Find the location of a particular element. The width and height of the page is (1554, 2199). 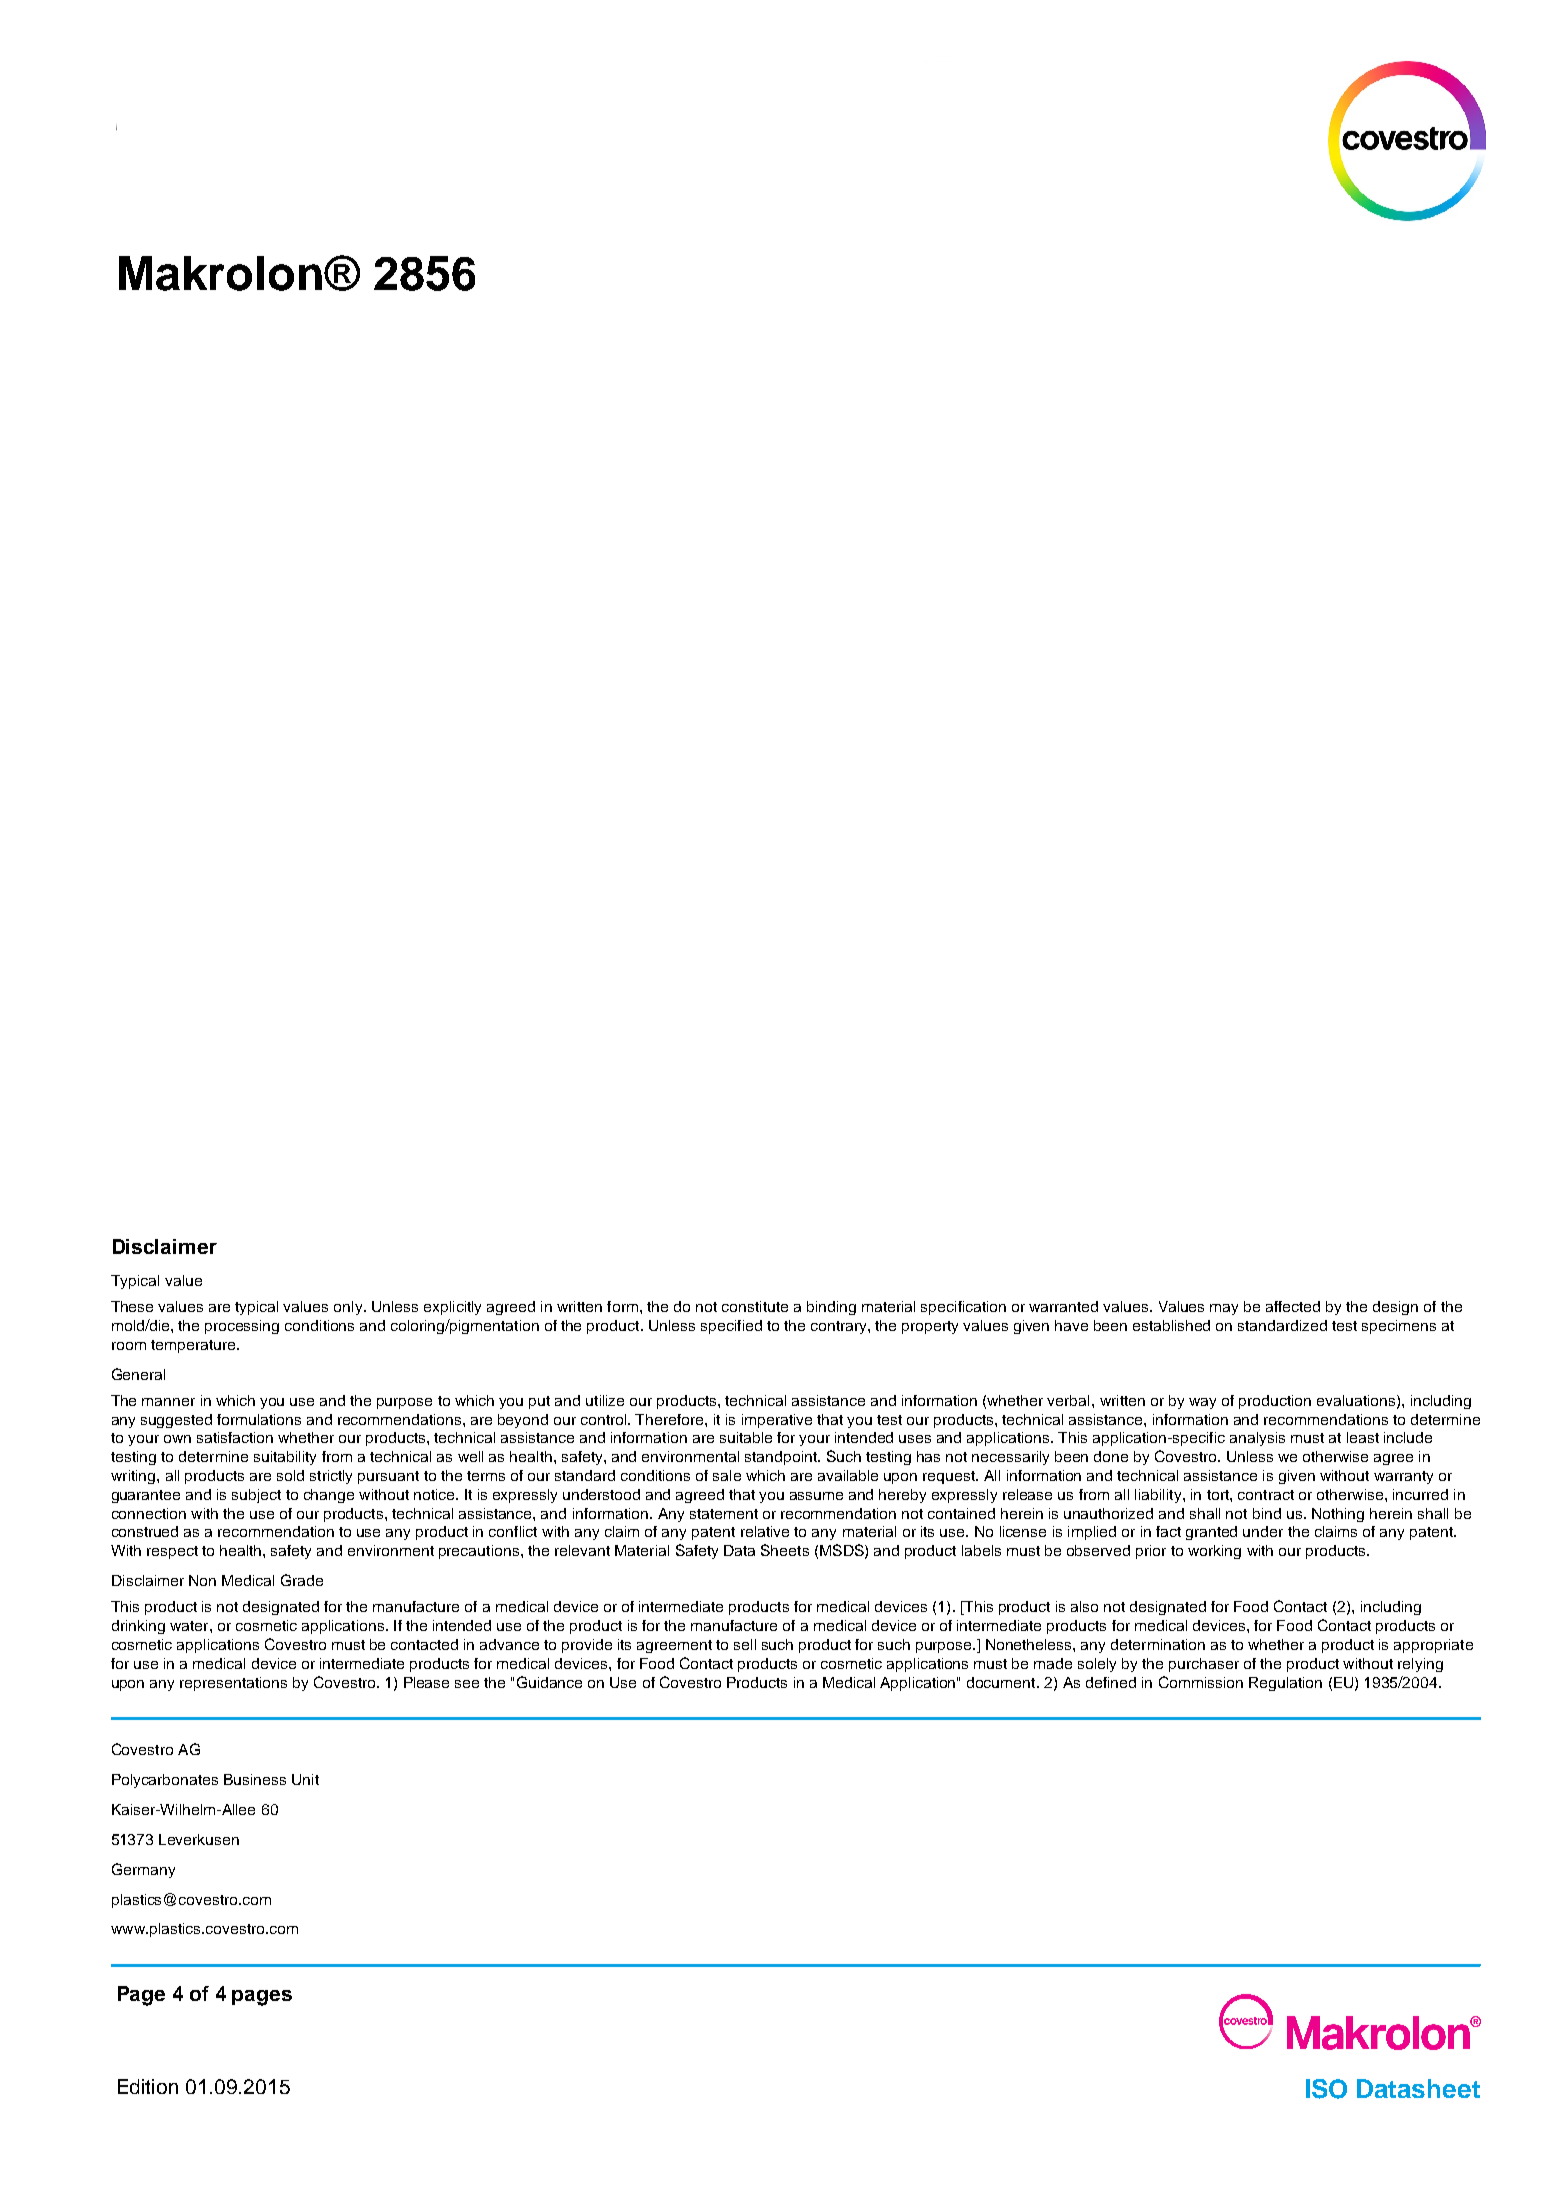

specified is located at coordinates (731, 1327).
